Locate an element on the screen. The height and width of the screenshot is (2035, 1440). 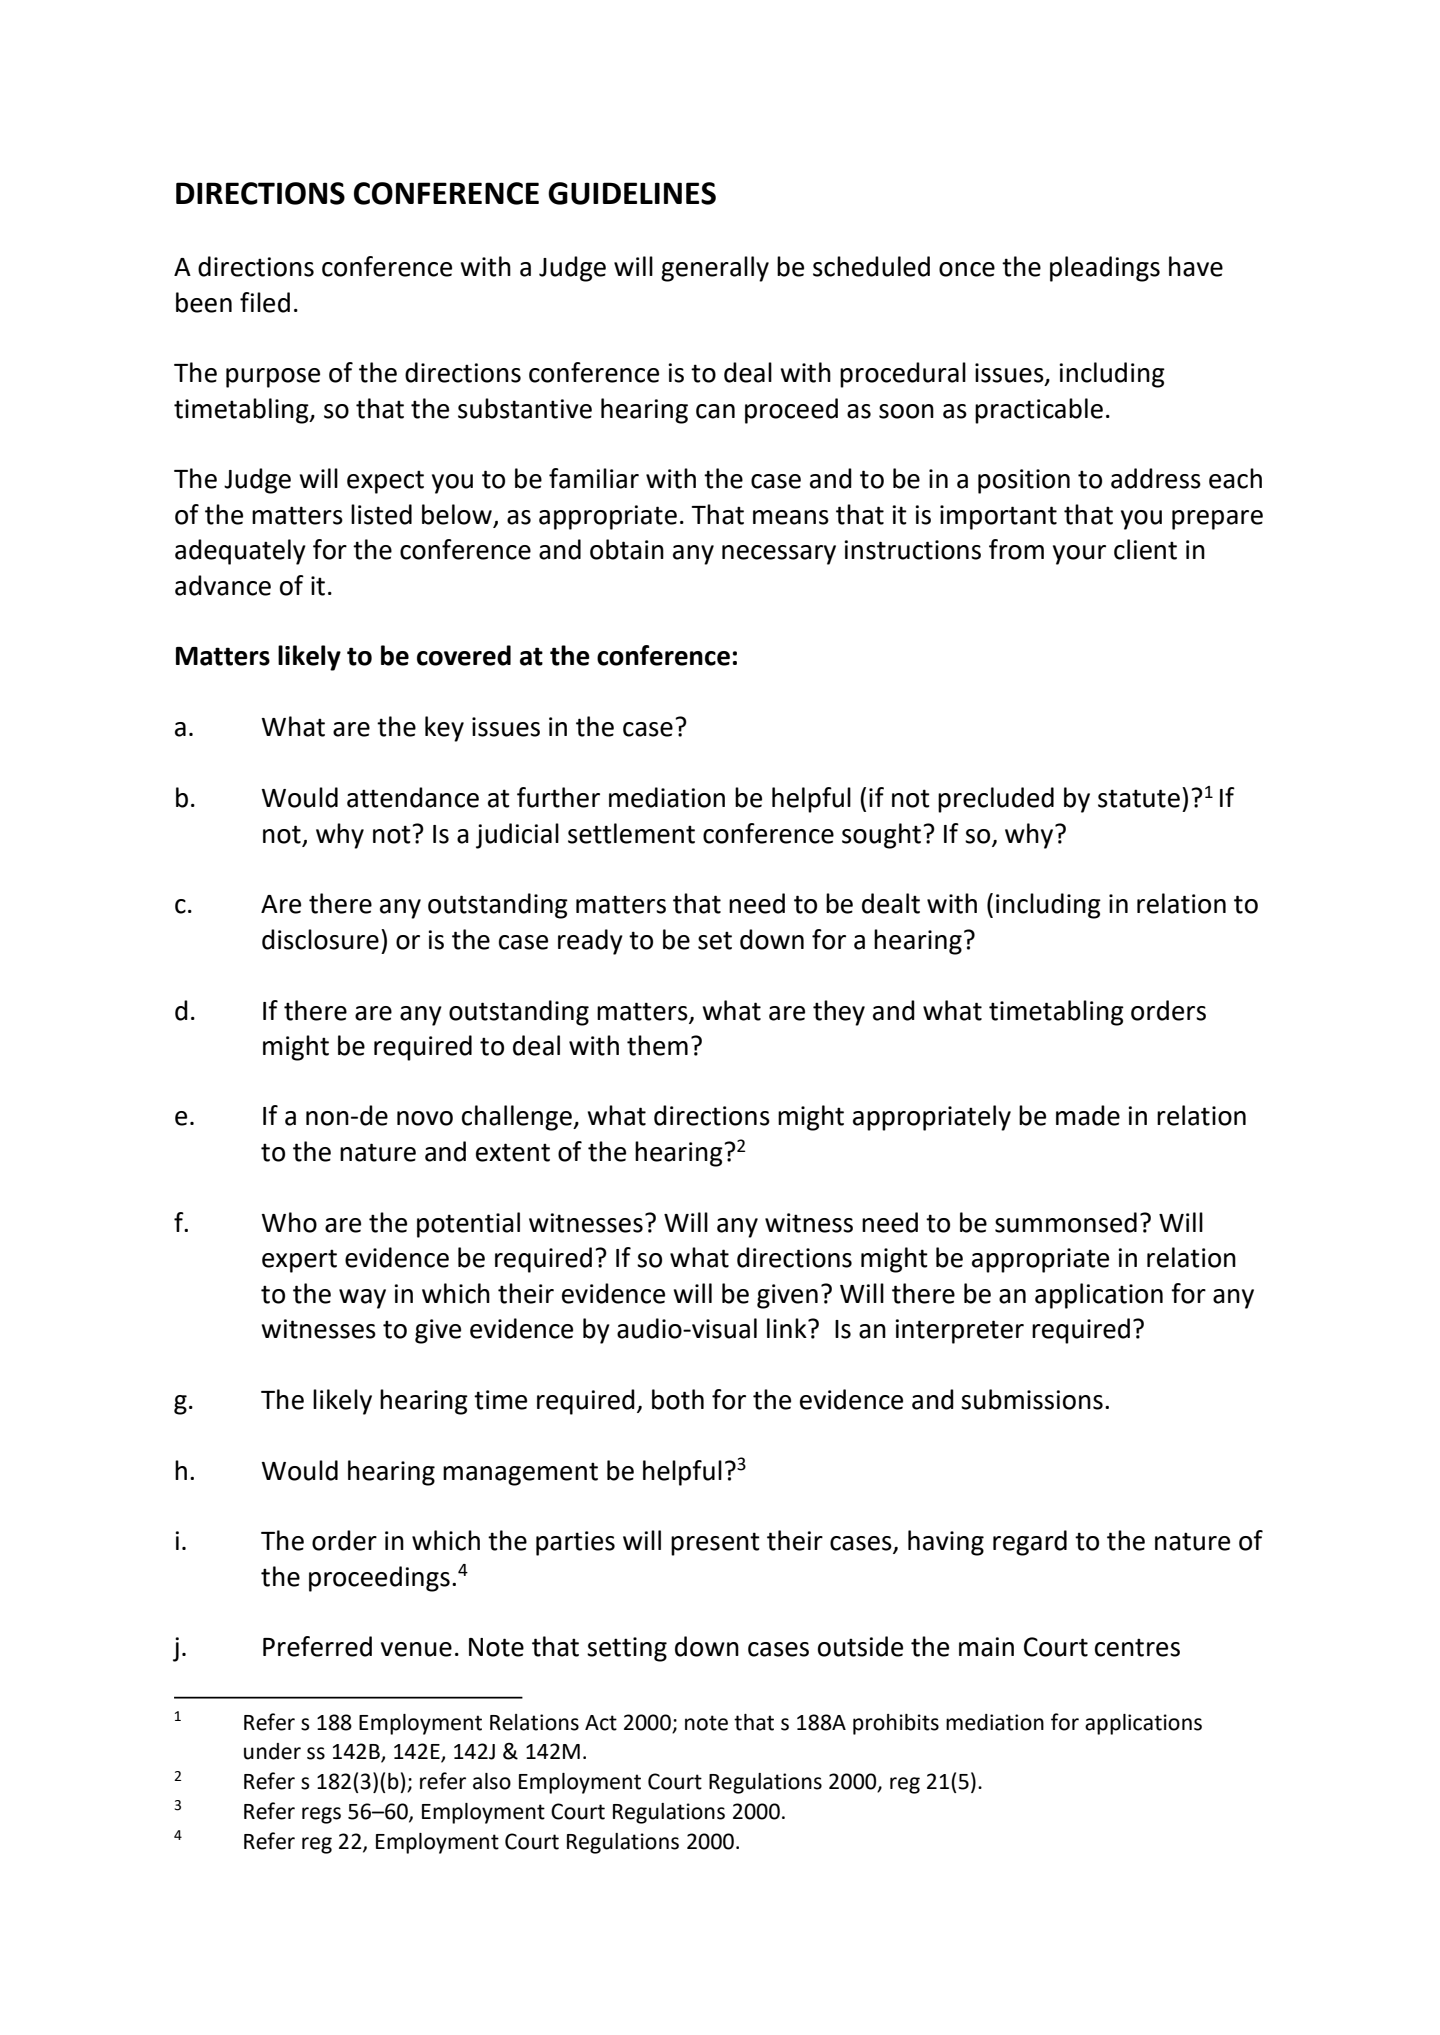
disclosure is located at coordinates (320, 939).
